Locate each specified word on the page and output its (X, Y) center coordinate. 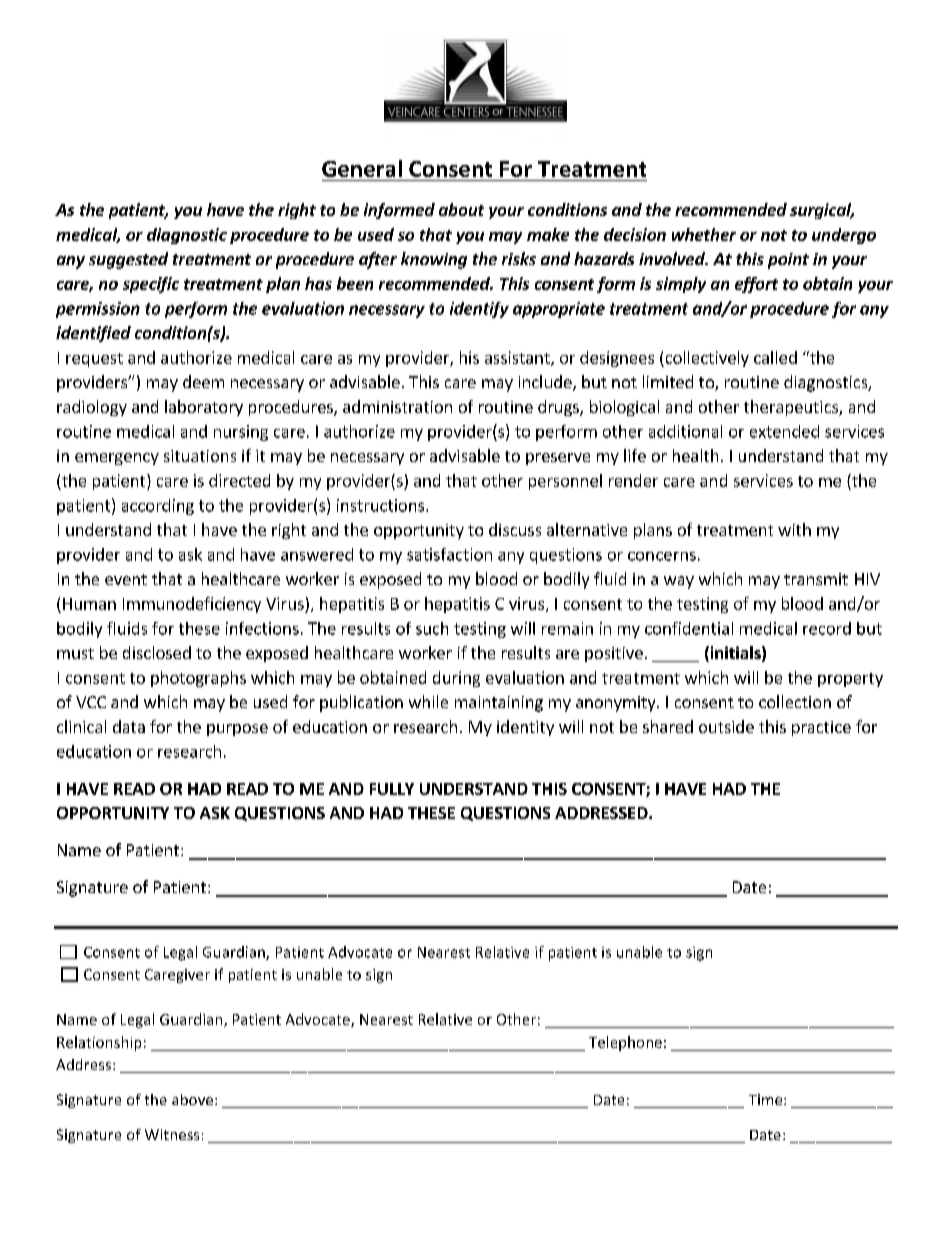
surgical (822, 211)
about (461, 209)
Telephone (625, 1043)
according (158, 507)
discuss (515, 529)
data (129, 726)
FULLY (392, 789)
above (194, 1099)
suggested (128, 260)
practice (821, 728)
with (794, 529)
